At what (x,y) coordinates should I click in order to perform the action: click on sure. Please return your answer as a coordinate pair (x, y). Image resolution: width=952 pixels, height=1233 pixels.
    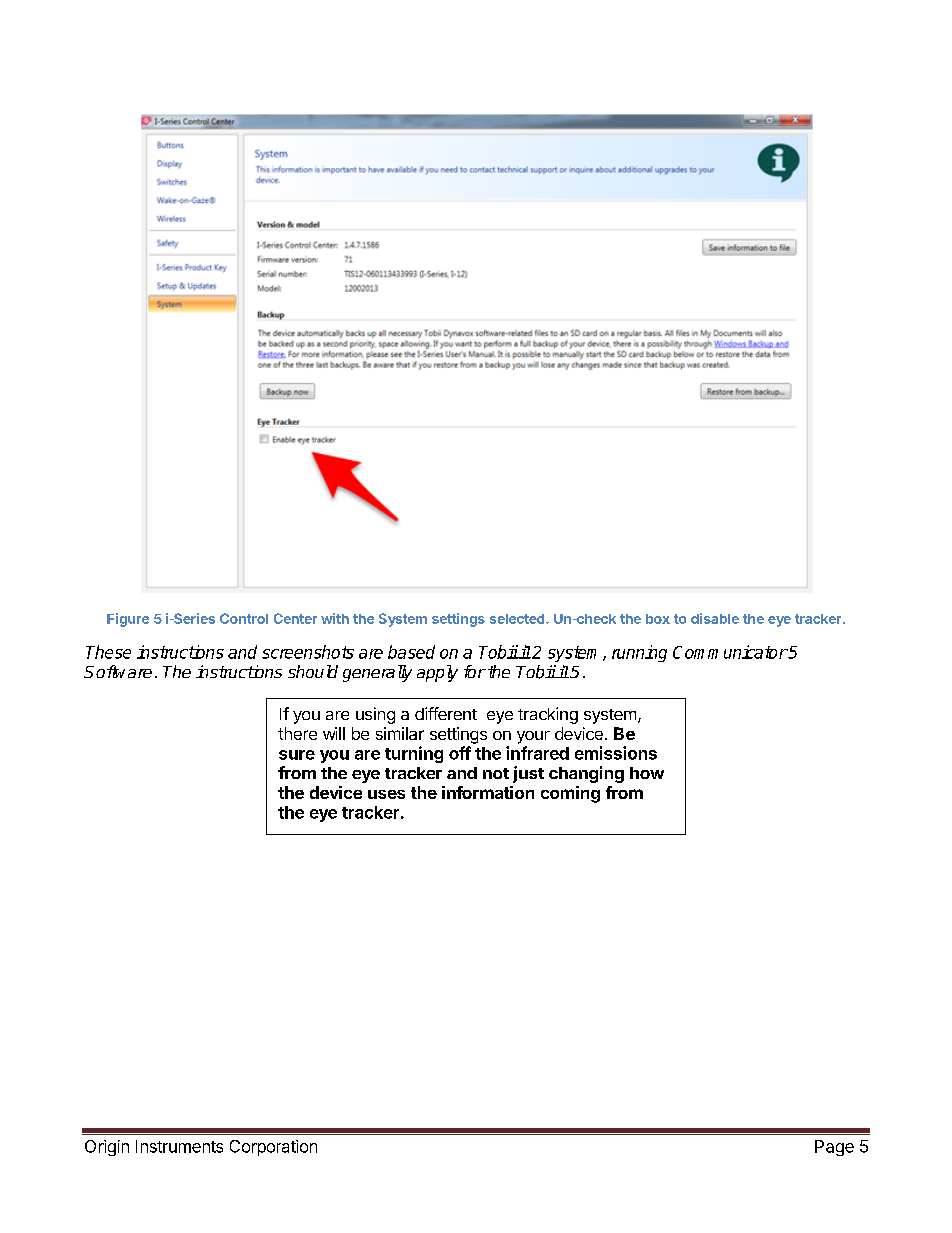
    Looking at the image, I should click on (297, 755).
